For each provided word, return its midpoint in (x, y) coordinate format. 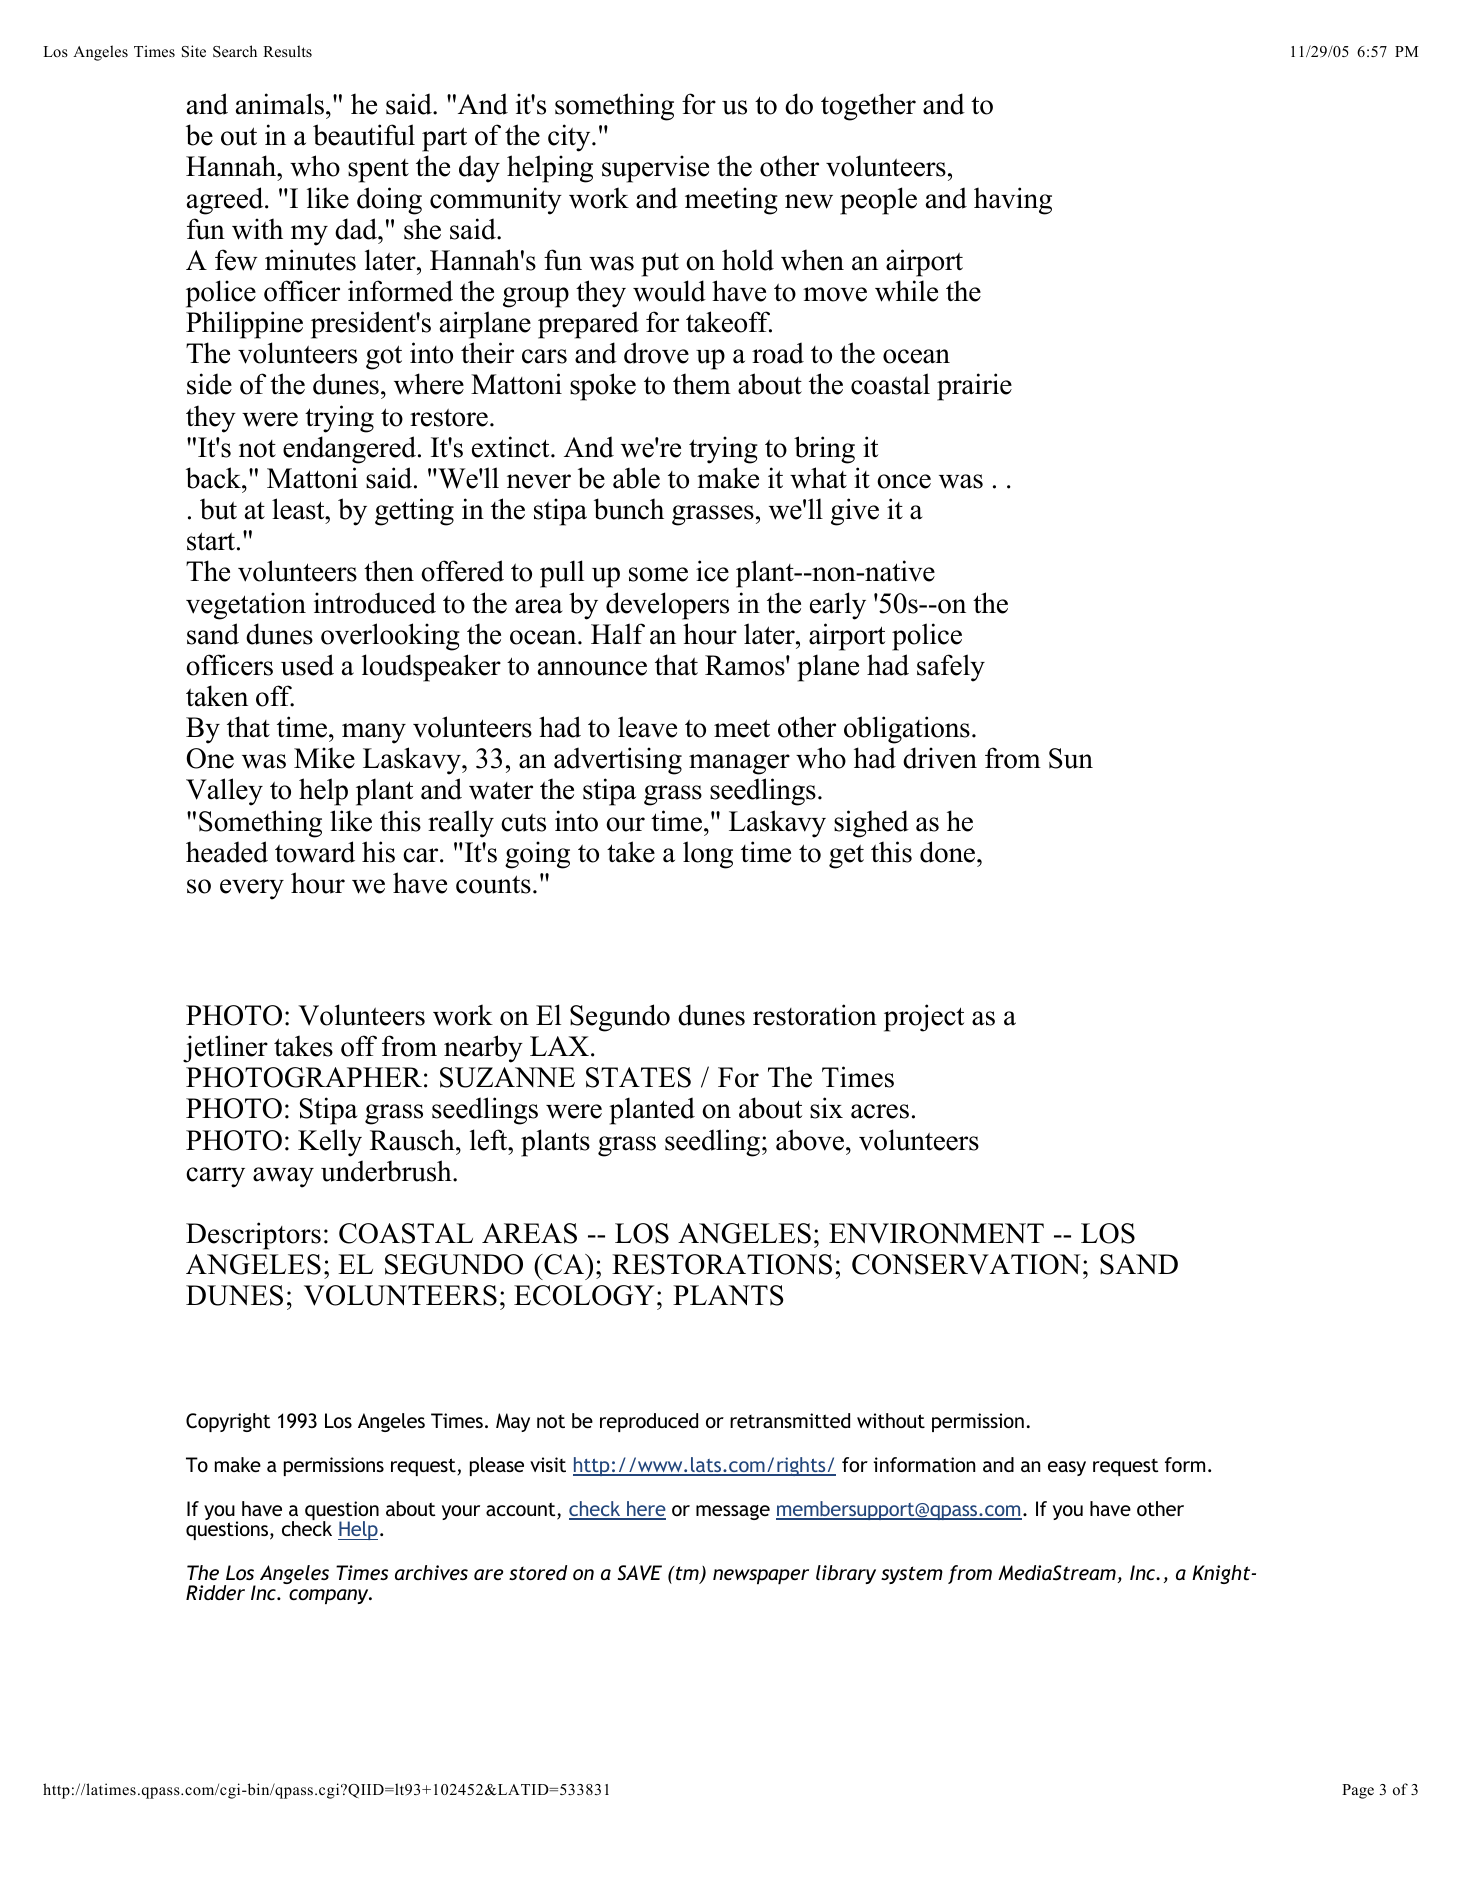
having (1013, 201)
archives (431, 1572)
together (868, 107)
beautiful (364, 135)
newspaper (761, 1576)
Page (1358, 1791)
